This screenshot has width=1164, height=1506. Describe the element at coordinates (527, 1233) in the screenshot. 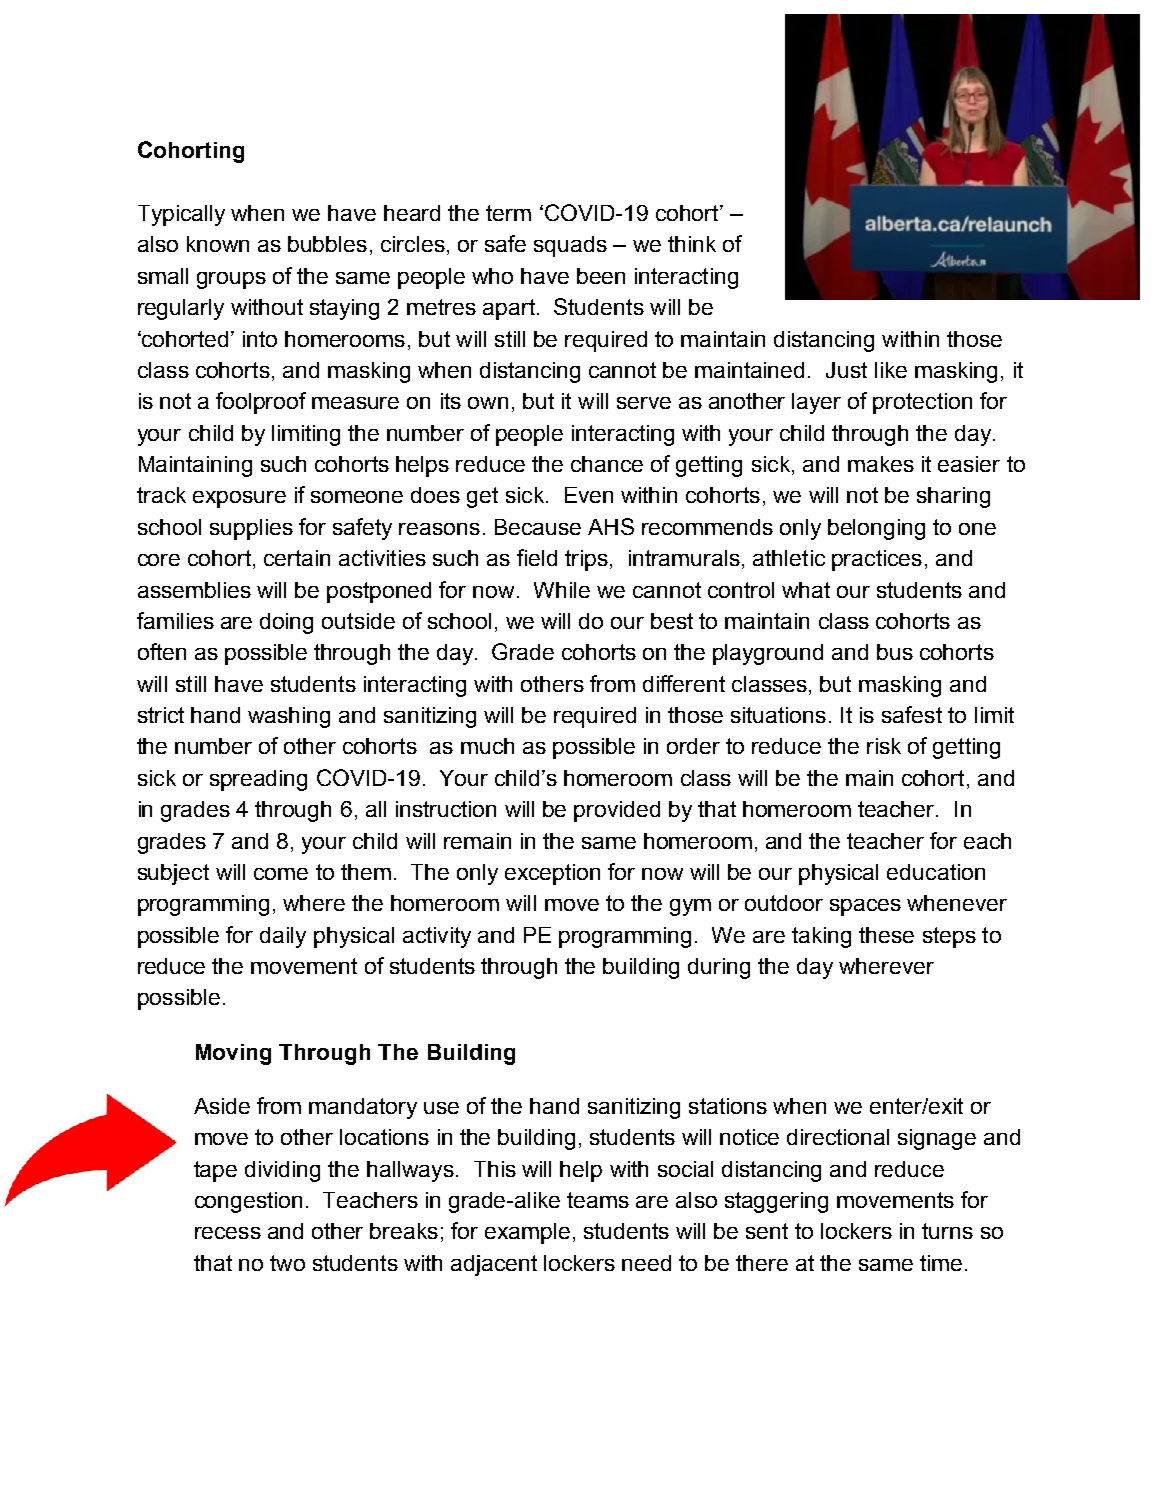

I see `example` at that location.
